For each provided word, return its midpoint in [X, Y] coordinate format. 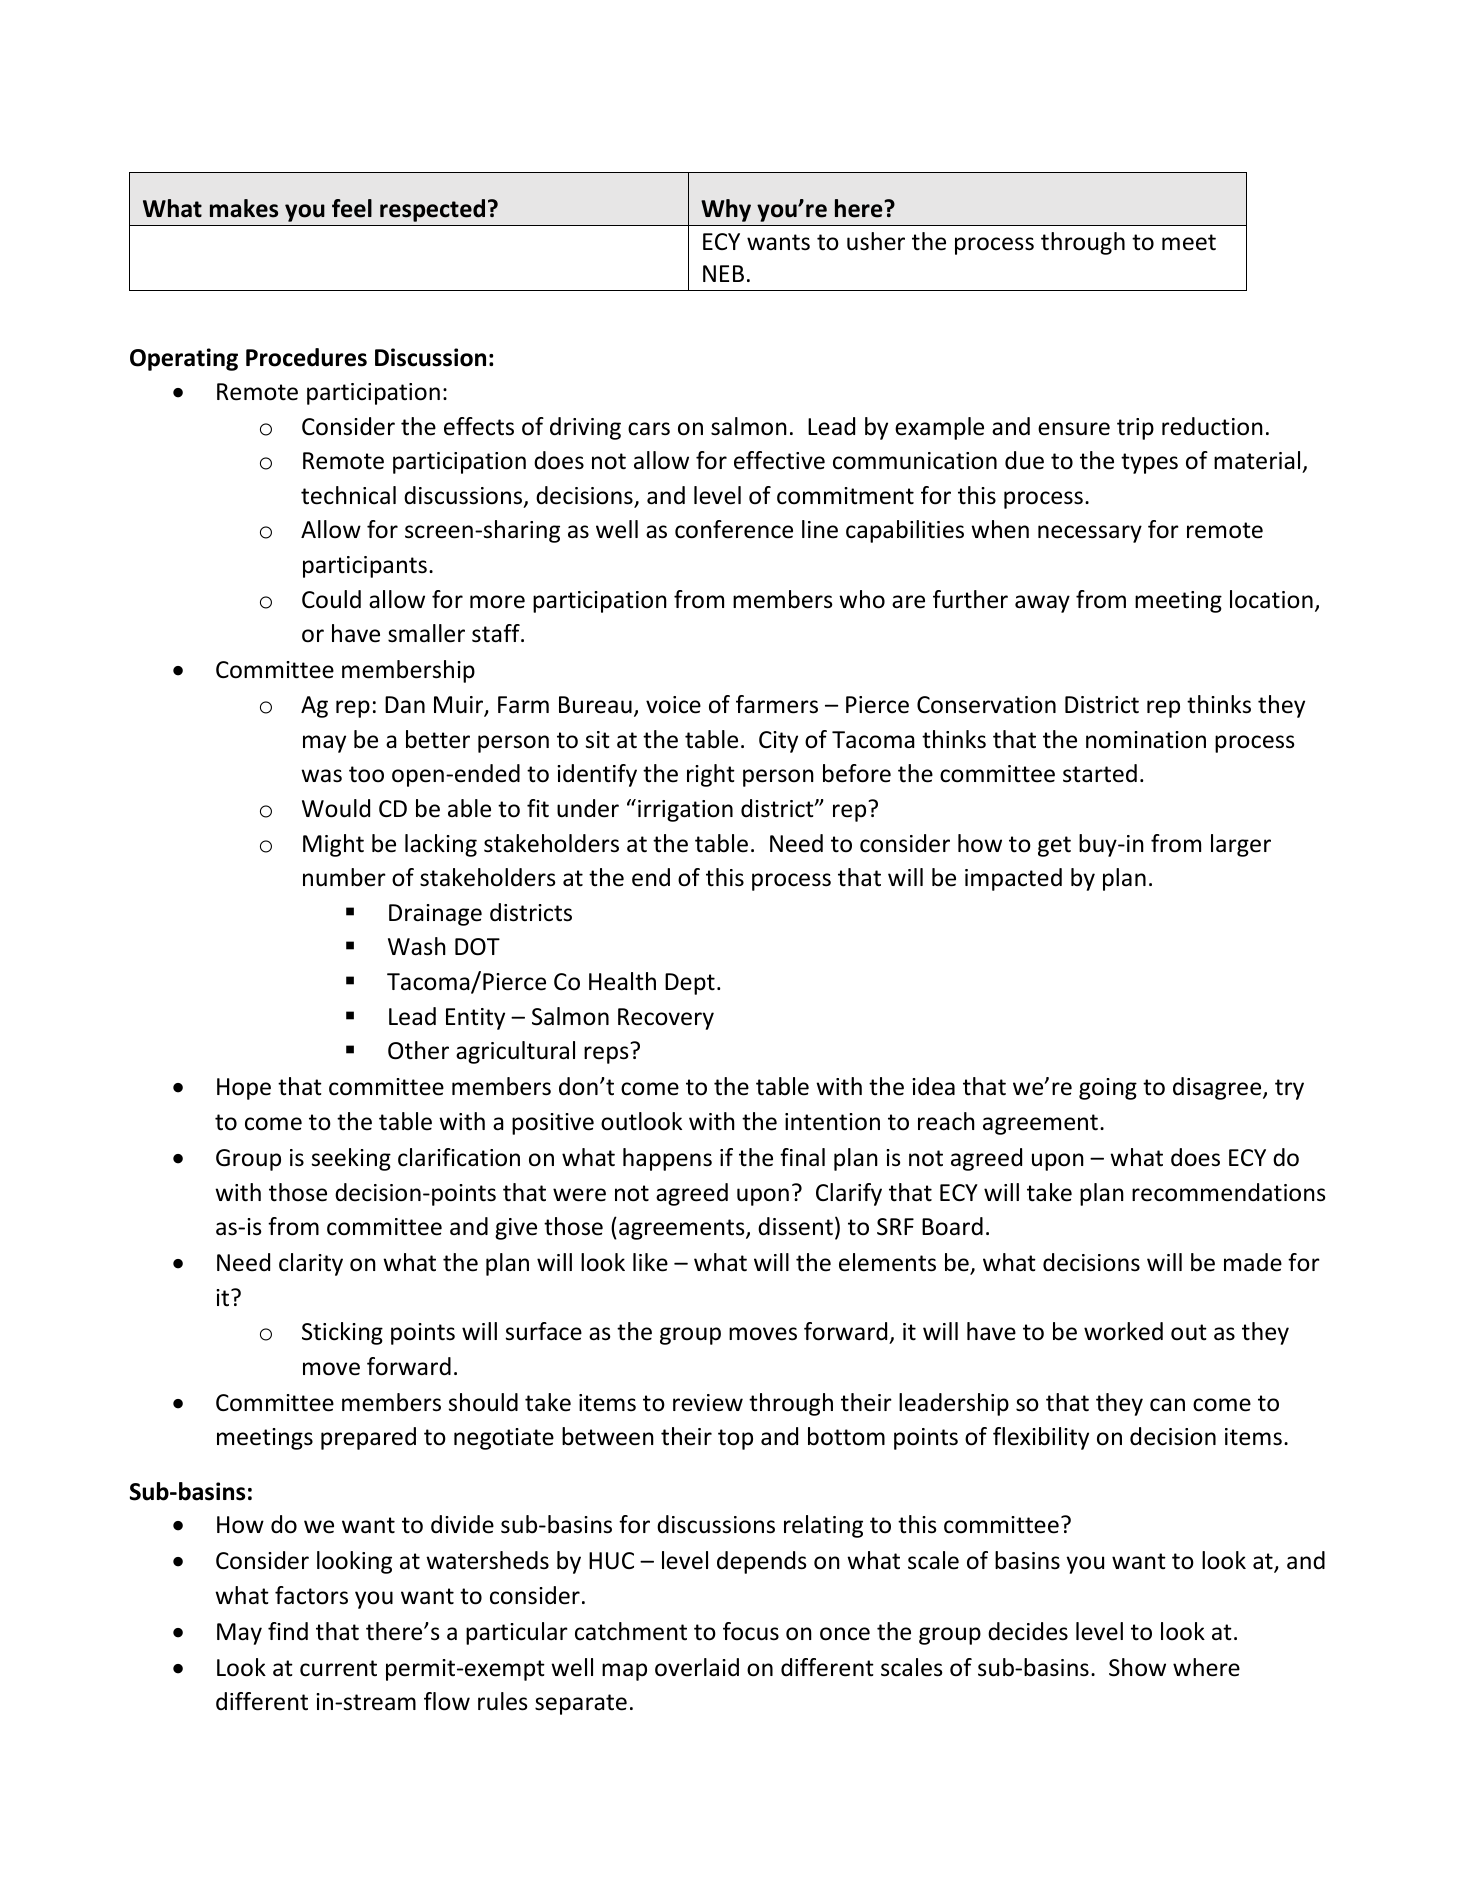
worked [1123, 1331]
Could [331, 599]
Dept [690, 984]
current [338, 1668]
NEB [723, 273]
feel [352, 208]
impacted [1013, 879]
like [650, 1262]
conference [734, 529]
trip [1135, 429]
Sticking [342, 1333]
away [1042, 604]
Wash [417, 946]
